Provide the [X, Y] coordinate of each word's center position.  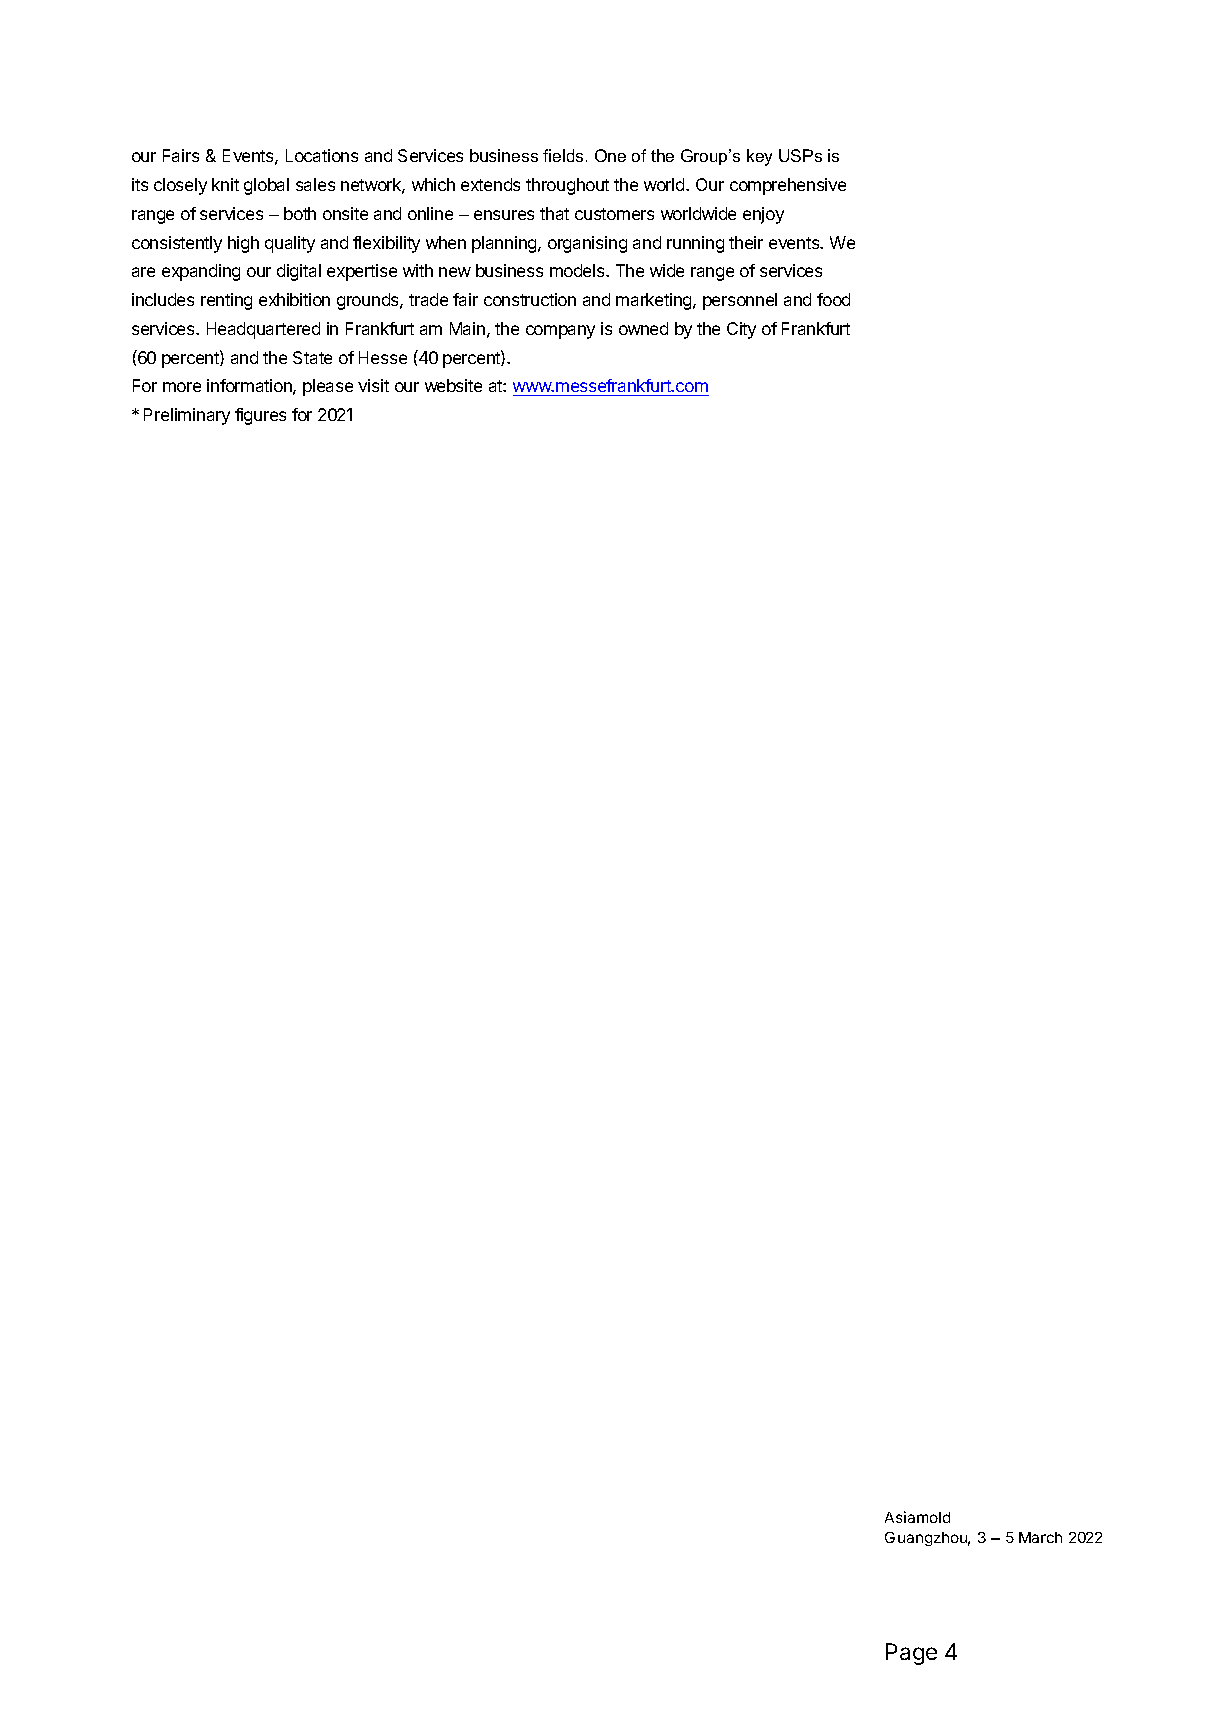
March [1040, 1537]
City [741, 330]
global [266, 186]
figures [260, 416]
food [833, 299]
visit [373, 385]
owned [643, 328]
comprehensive [788, 186]
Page [911, 1654]
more [182, 387]
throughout [567, 186]
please [328, 387]
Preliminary [187, 416]
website [453, 385]
